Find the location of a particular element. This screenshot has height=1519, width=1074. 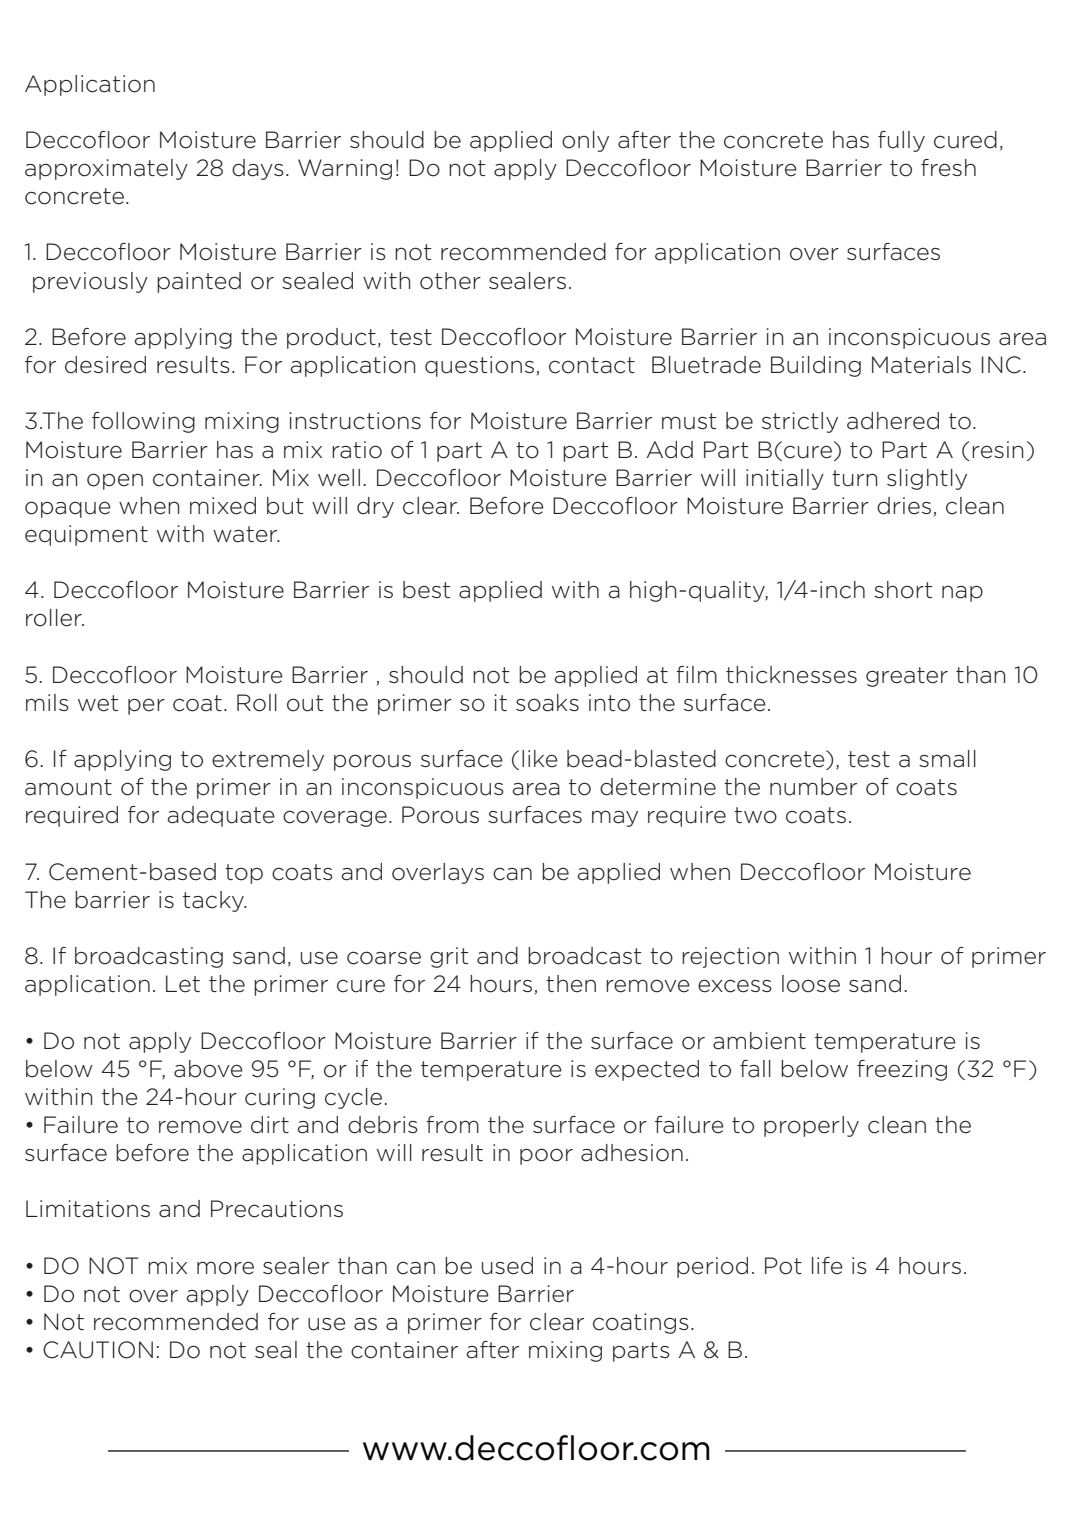

greater is located at coordinates (907, 677).
